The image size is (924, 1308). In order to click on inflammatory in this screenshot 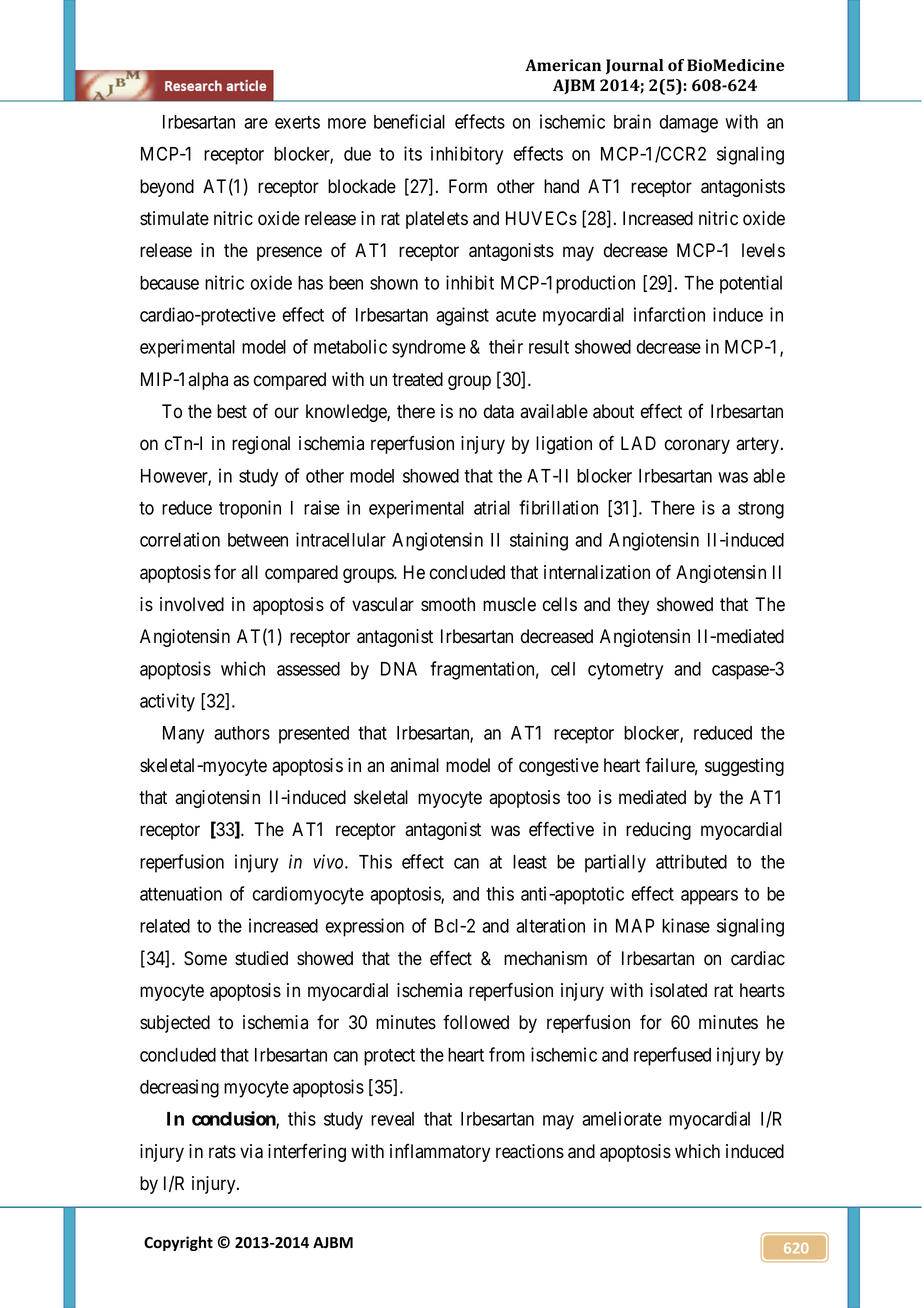, I will do `click(440, 1153)`.
